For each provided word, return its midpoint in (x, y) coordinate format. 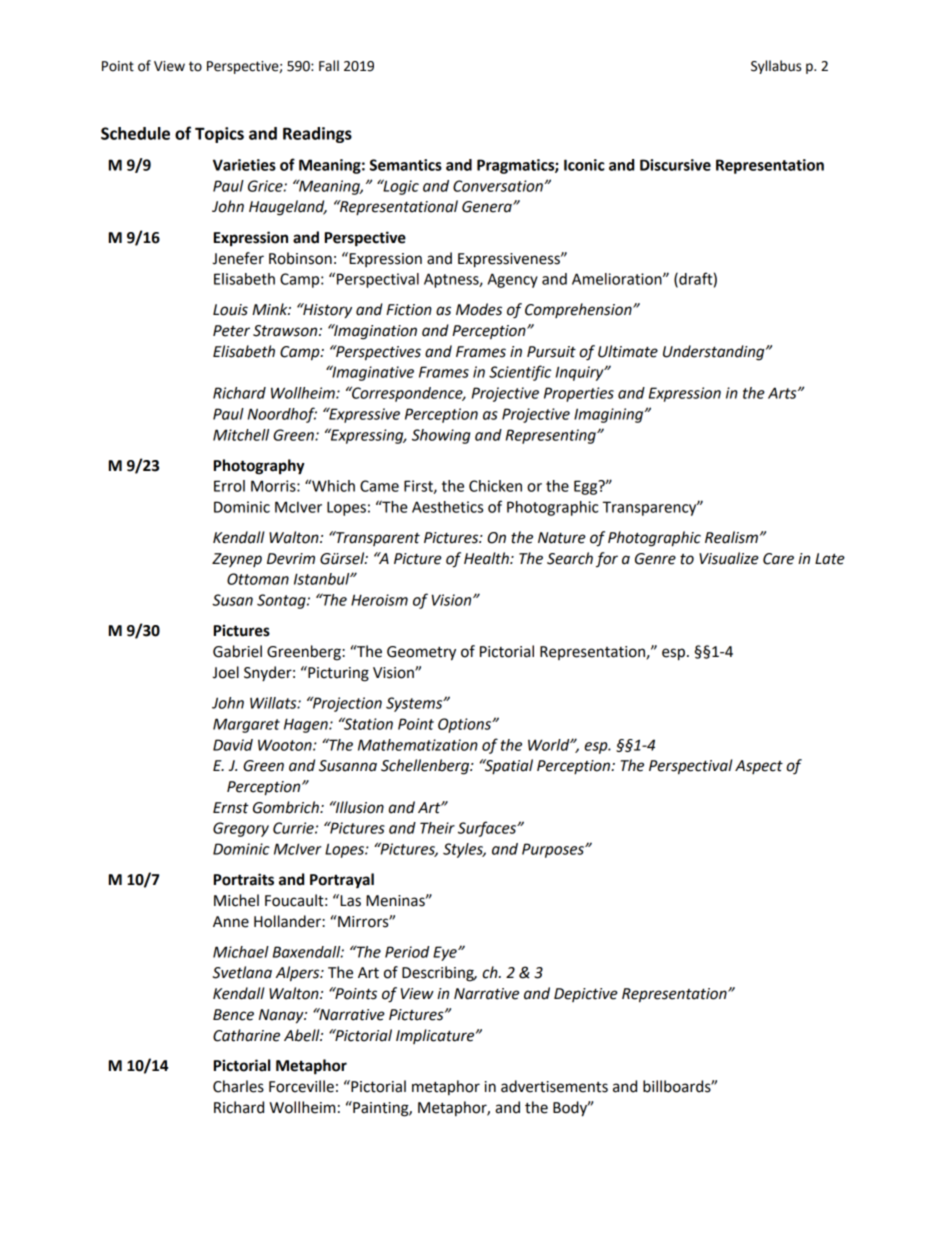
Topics (219, 135)
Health (487, 558)
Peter (231, 331)
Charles (238, 1086)
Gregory (241, 829)
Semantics (406, 165)
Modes (479, 309)
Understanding (715, 353)
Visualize (729, 558)
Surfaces (488, 829)
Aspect (759, 767)
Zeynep (237, 560)
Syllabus (776, 67)
